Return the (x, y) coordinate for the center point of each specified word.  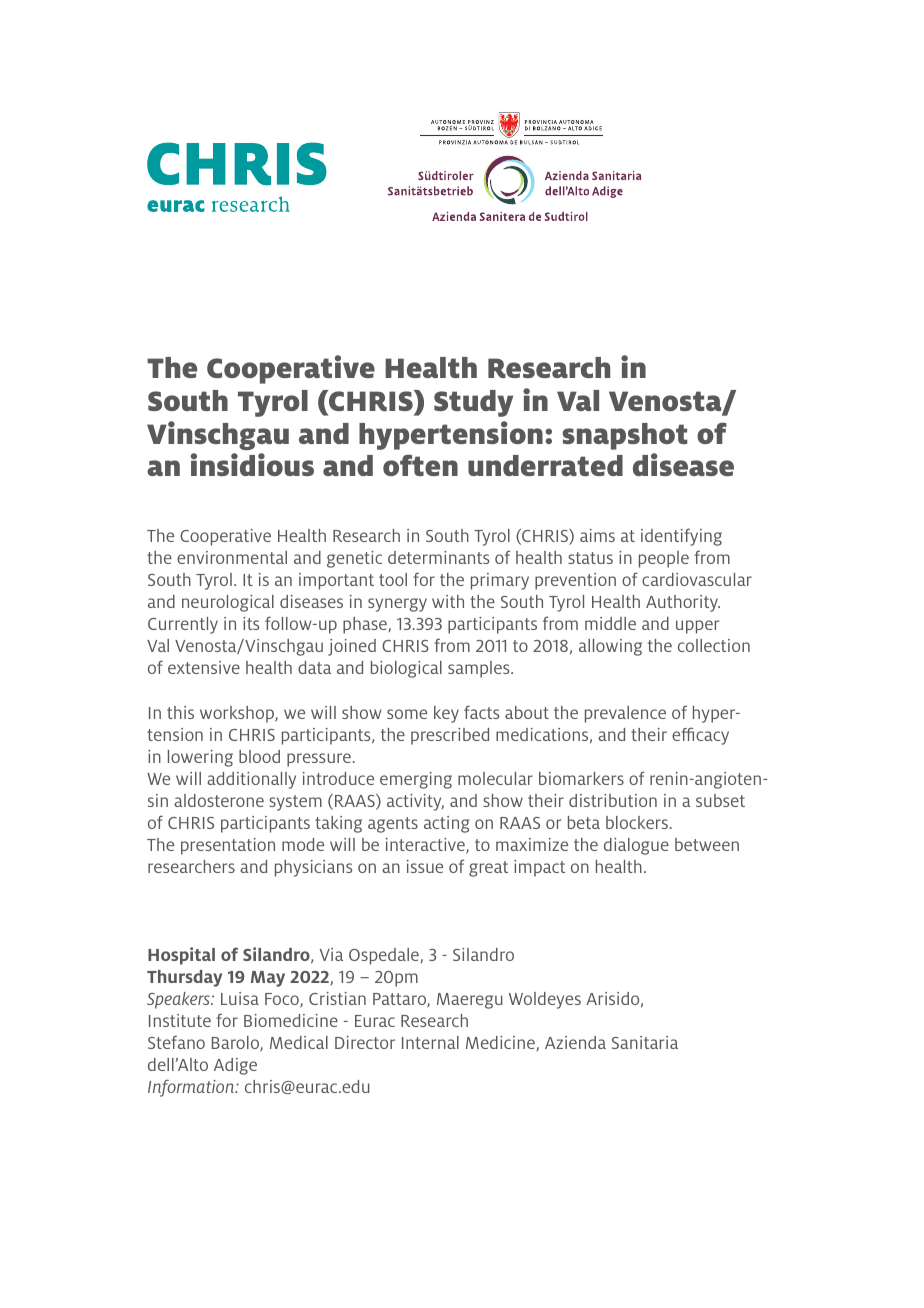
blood (259, 756)
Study (473, 403)
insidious (252, 464)
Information (192, 1088)
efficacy (700, 736)
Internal (430, 1042)
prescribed (450, 736)
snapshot (625, 436)
